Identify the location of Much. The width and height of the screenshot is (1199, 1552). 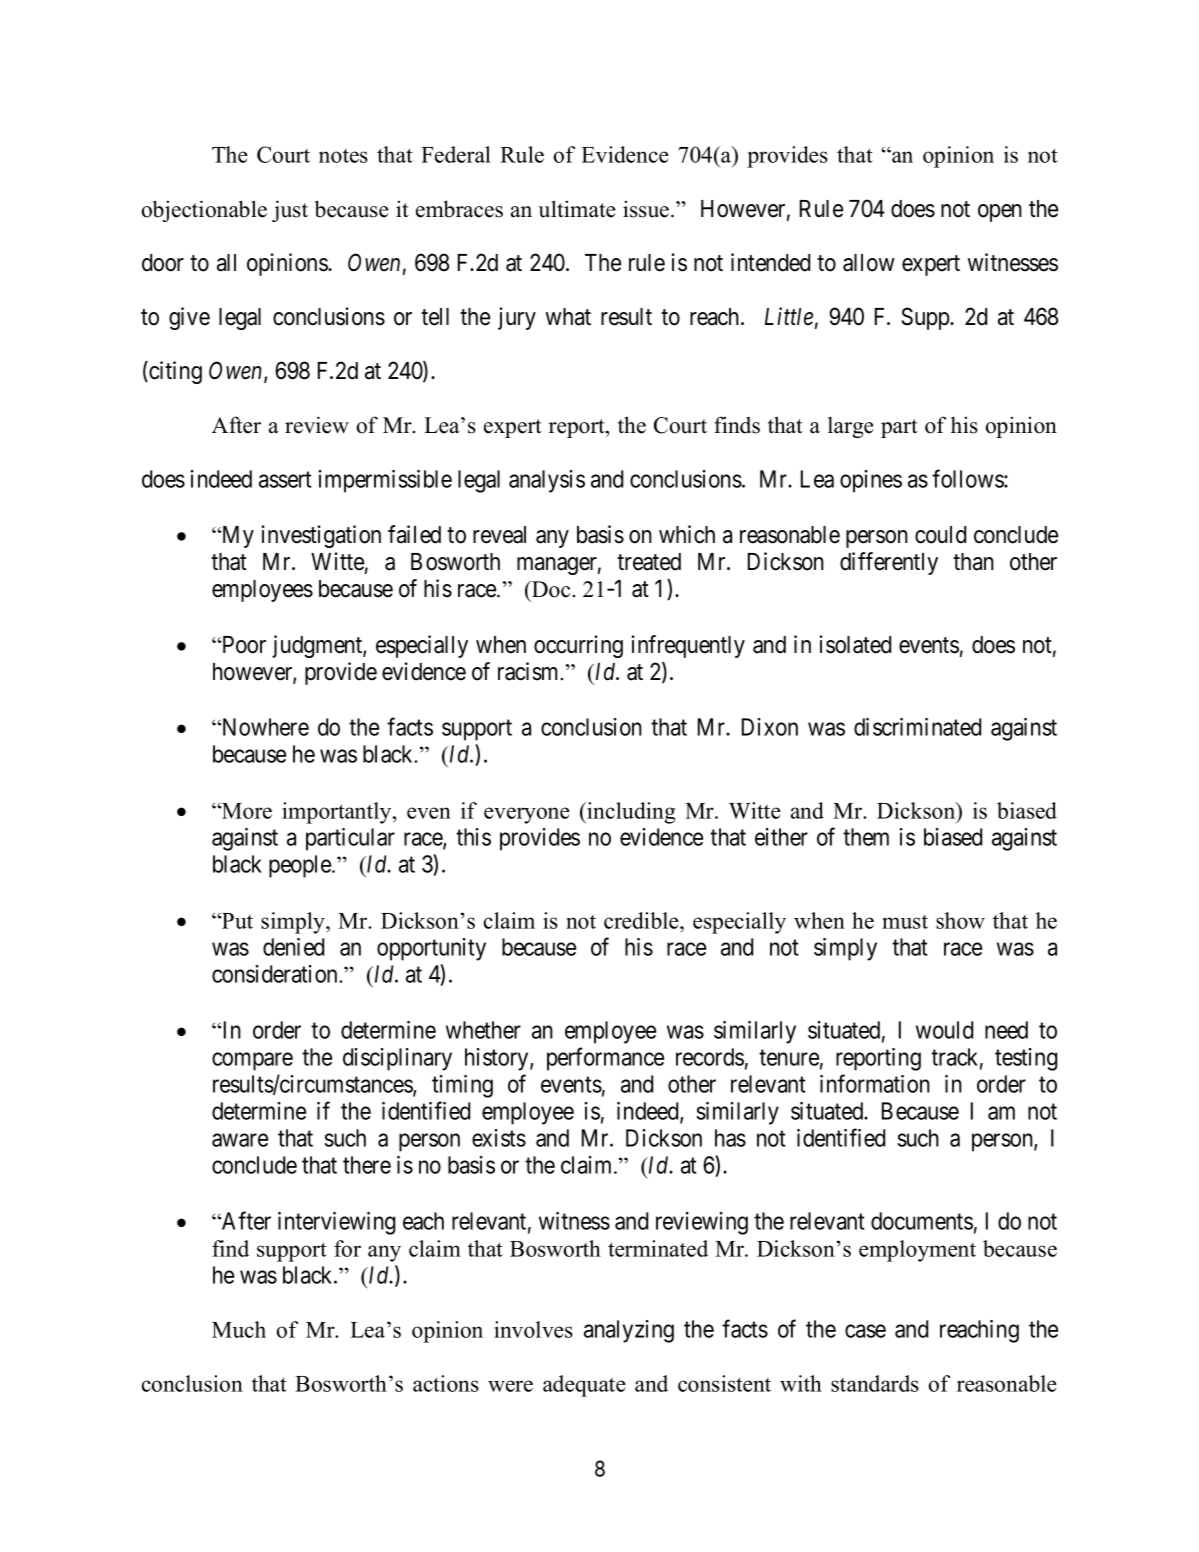
(239, 1329).
